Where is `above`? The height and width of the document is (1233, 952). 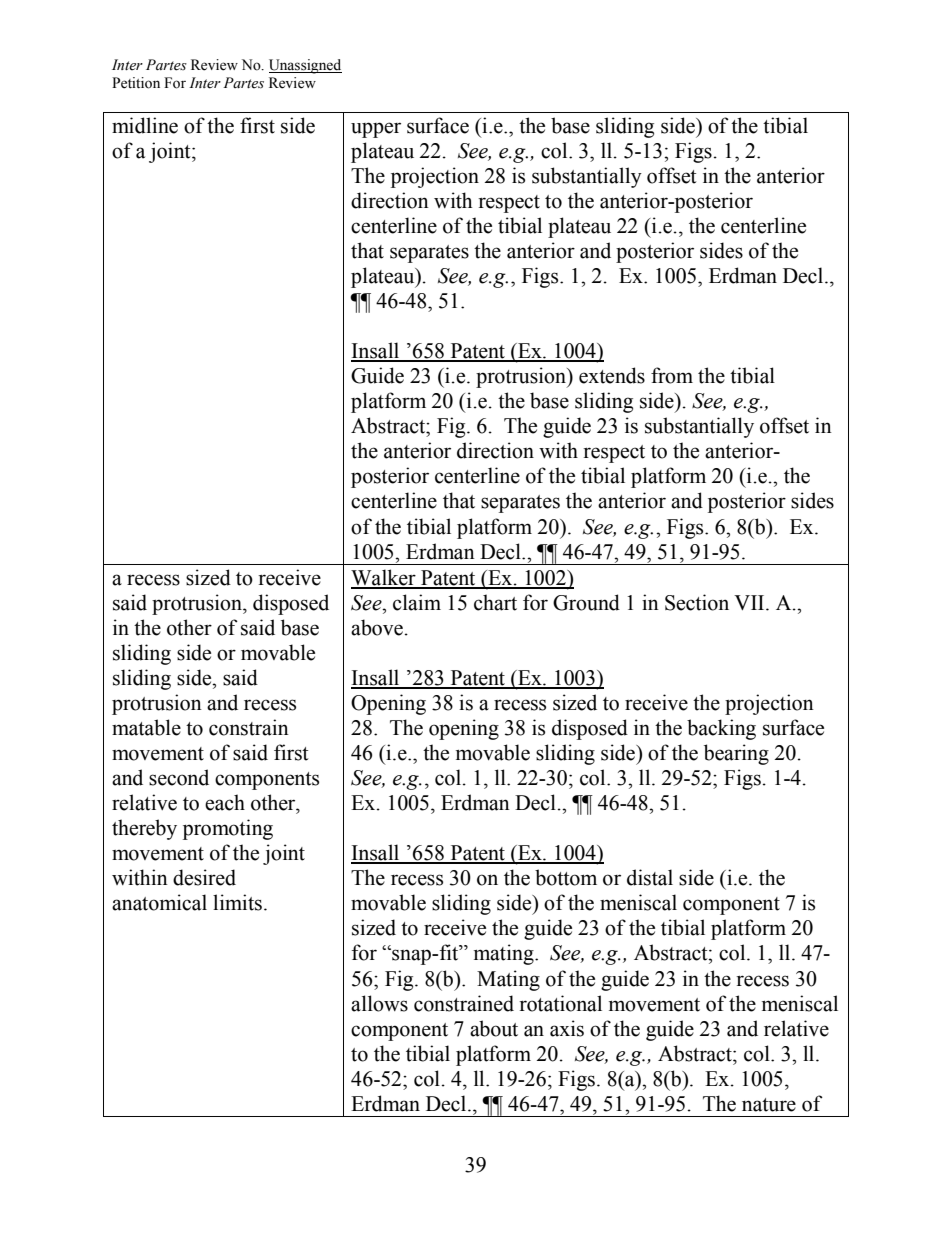 above is located at coordinates (377, 627).
